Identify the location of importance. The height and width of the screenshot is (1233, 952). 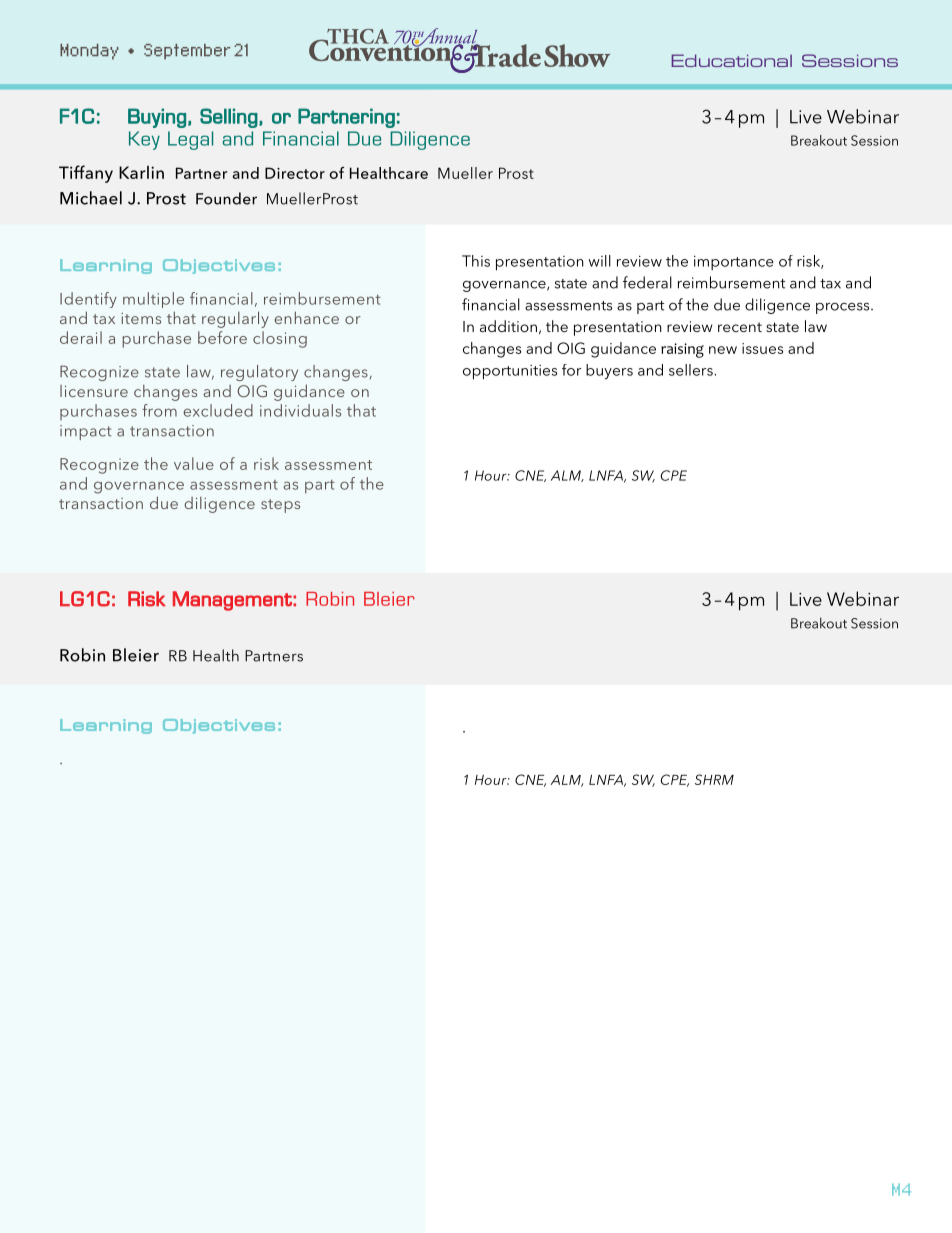
(734, 262).
